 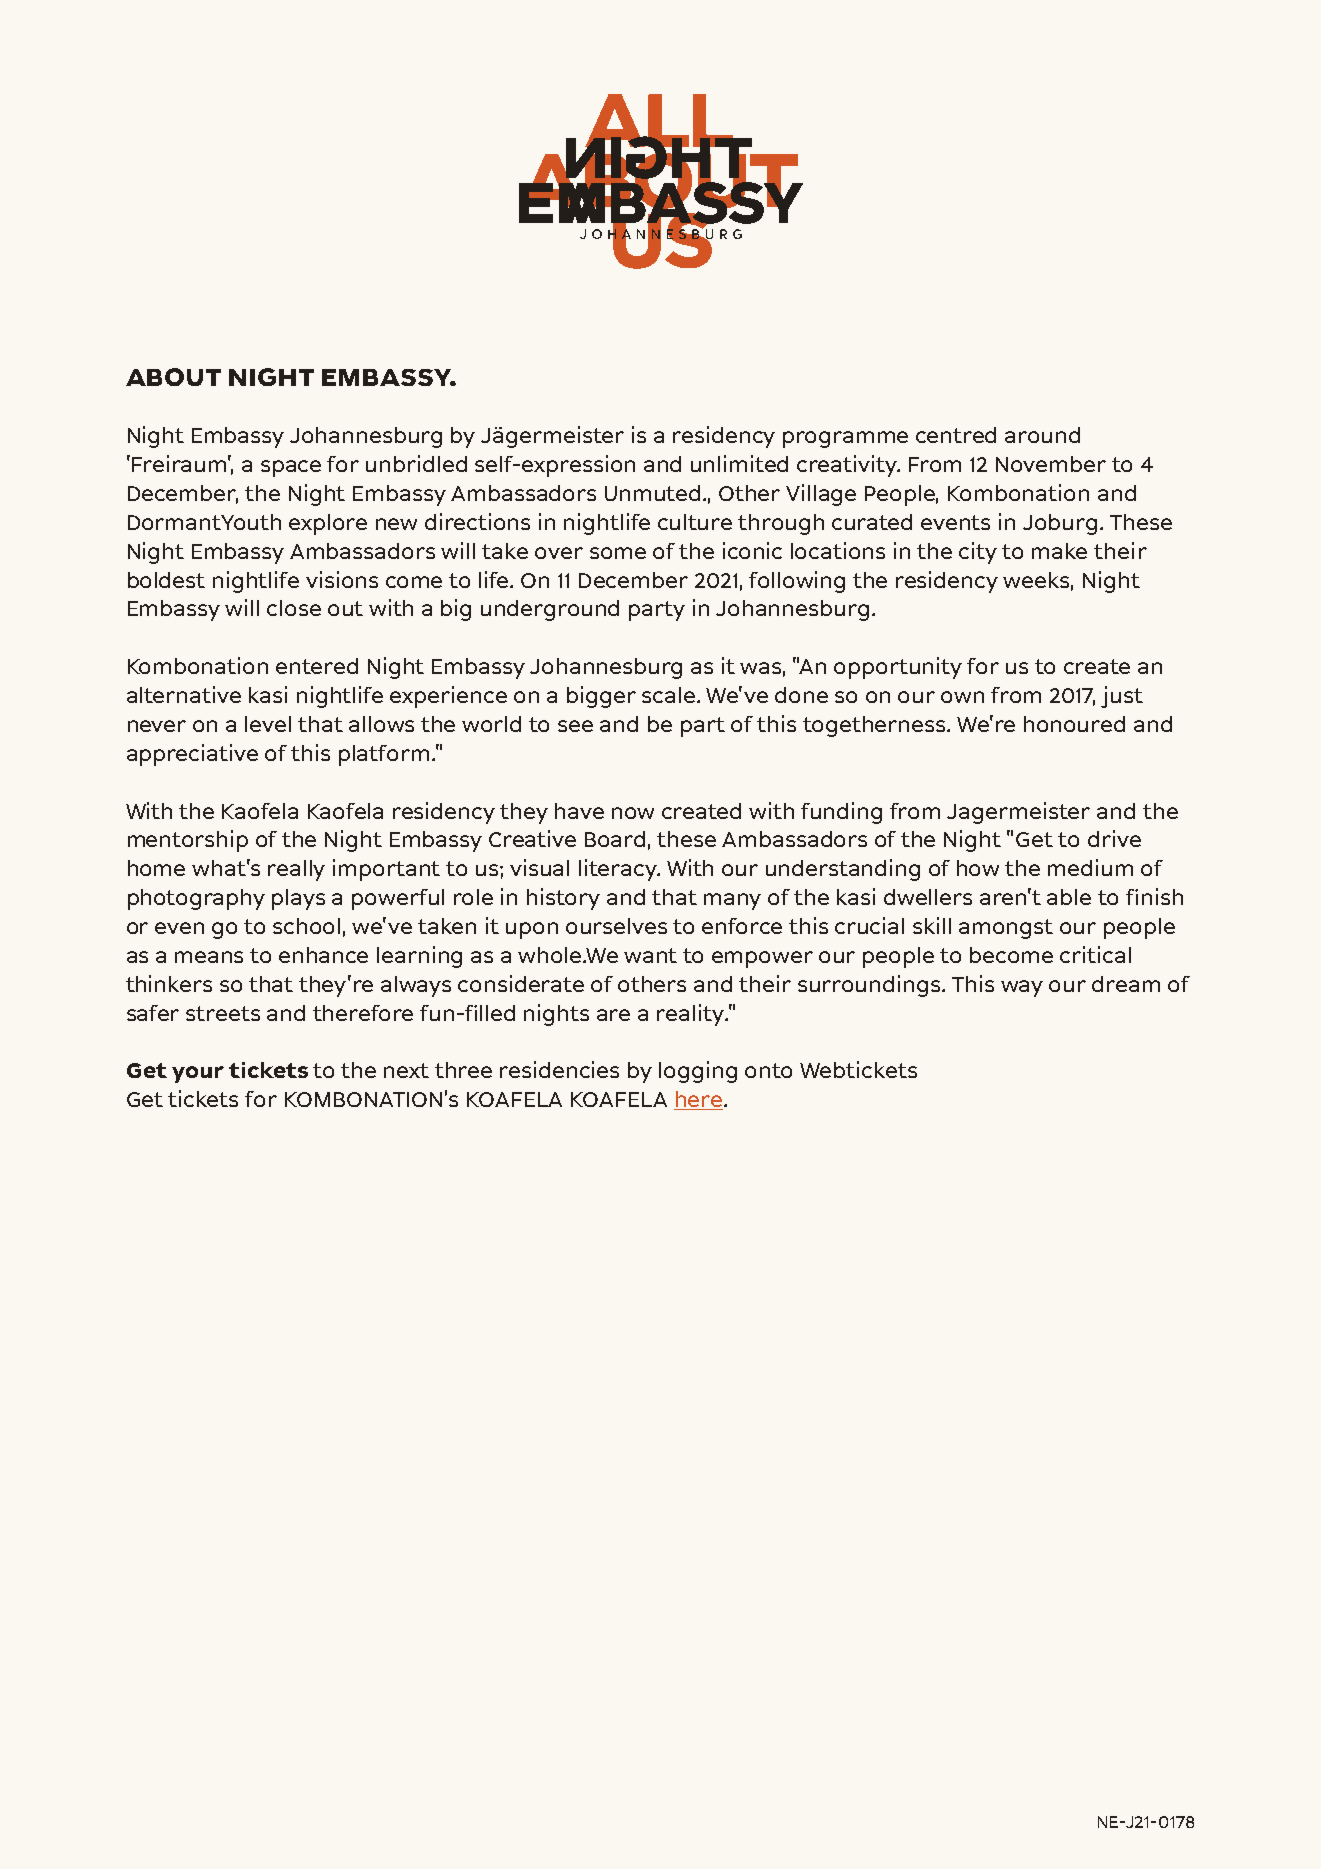 I want to click on unlimited, so click(x=739, y=463).
